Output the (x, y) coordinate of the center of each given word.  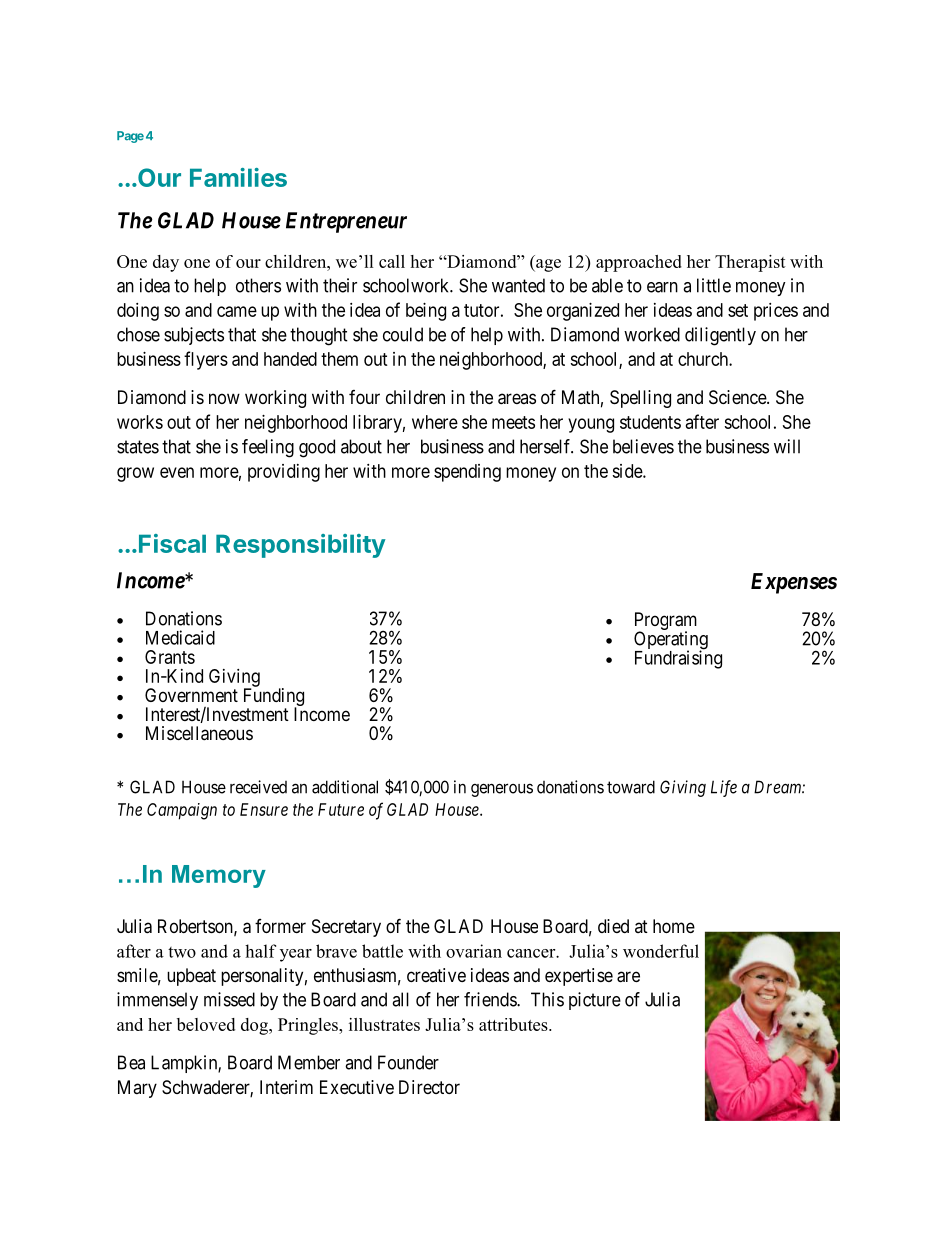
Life (724, 788)
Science (738, 397)
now (224, 398)
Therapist (750, 263)
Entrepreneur (346, 222)
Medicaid (180, 637)
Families (238, 177)
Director (429, 1087)
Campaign (182, 811)
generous (502, 790)
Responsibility (301, 546)
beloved (206, 1024)
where (435, 422)
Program (666, 622)
